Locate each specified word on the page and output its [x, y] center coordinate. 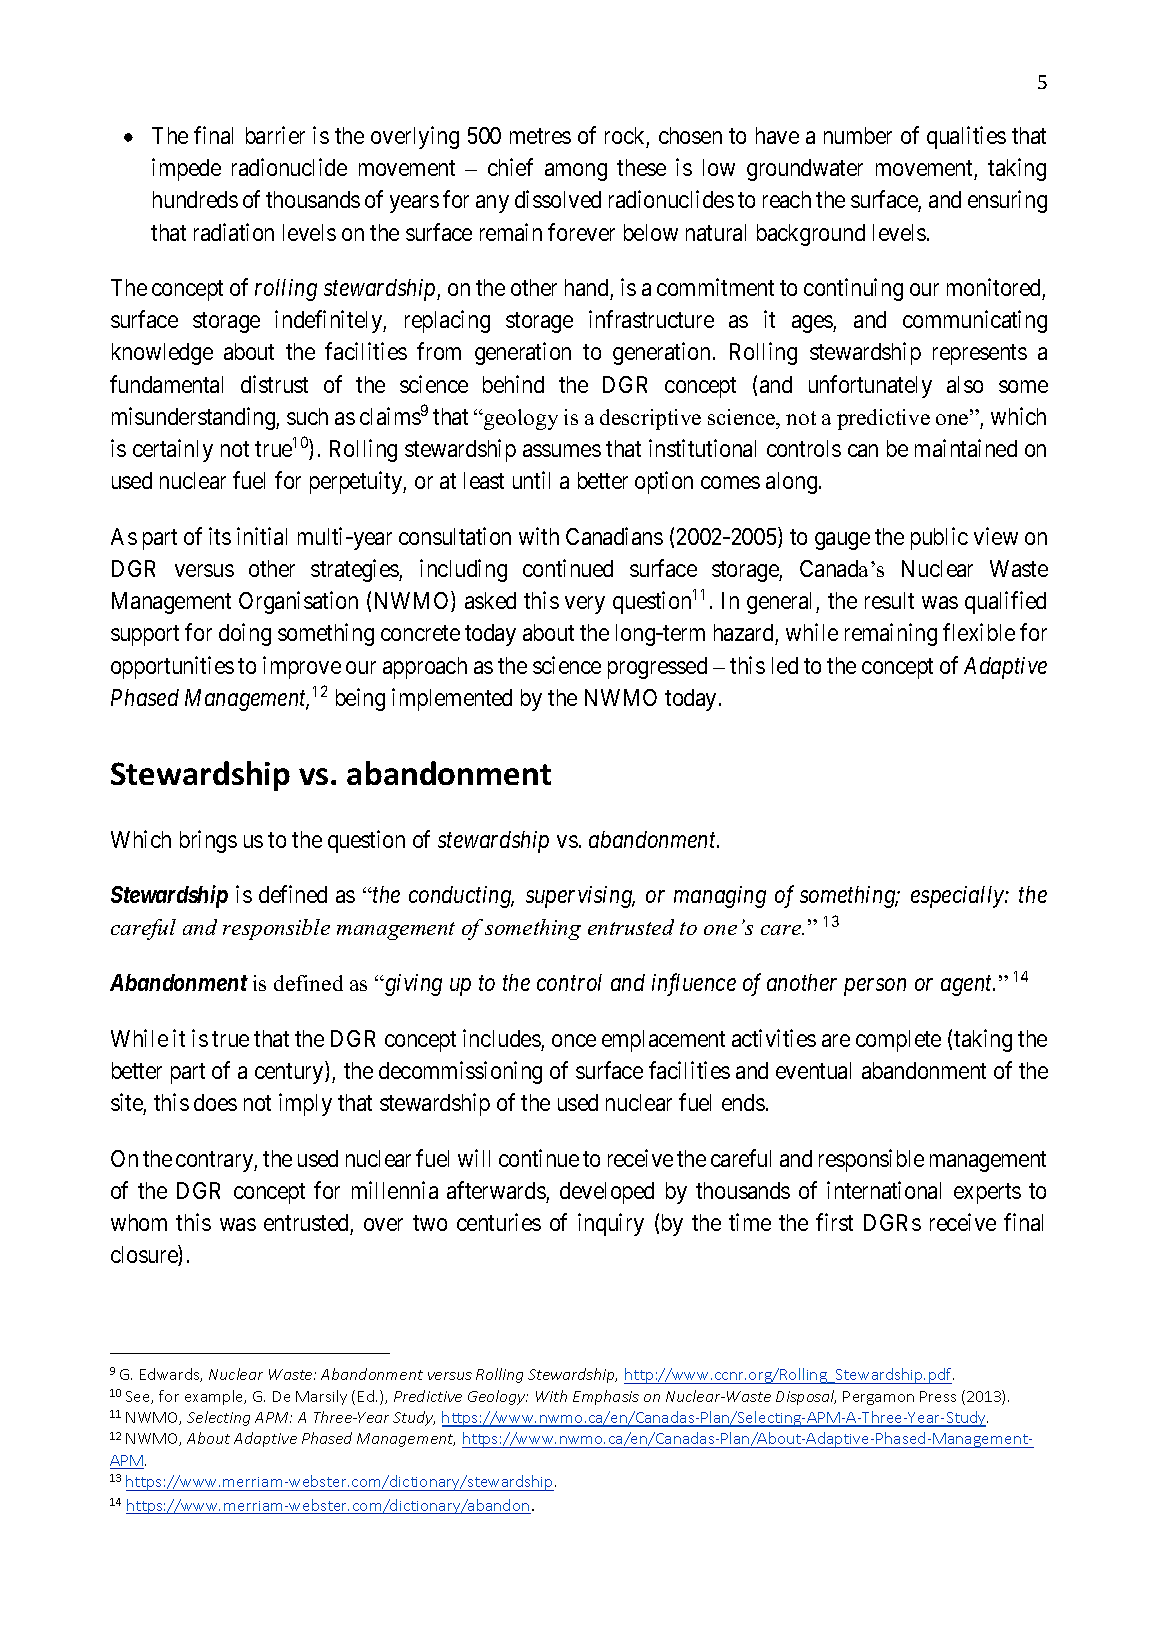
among [576, 172]
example [215, 1397]
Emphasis [606, 1397]
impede [186, 169]
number [858, 135]
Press [938, 1396]
